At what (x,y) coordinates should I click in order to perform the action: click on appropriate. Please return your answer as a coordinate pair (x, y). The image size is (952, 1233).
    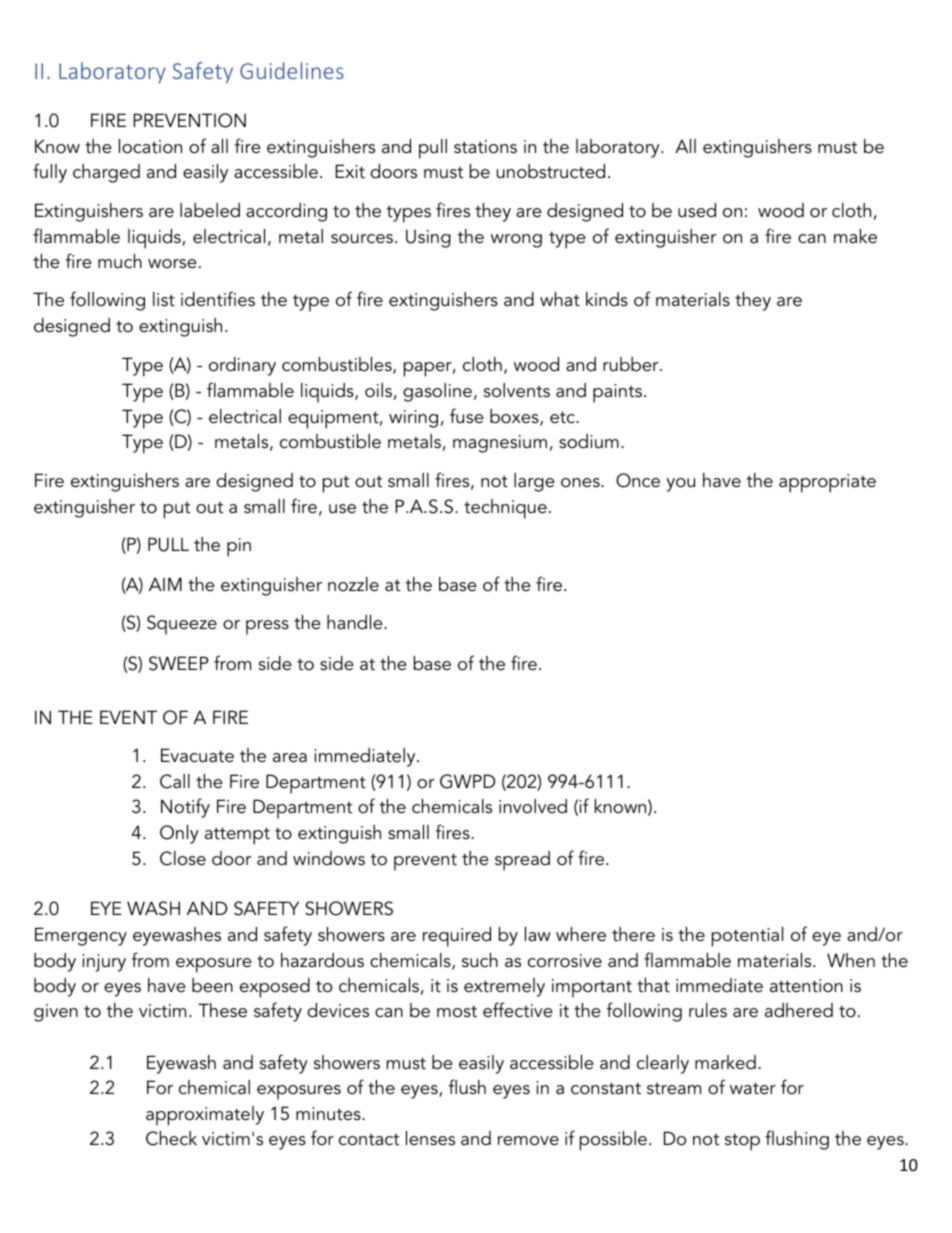
    Looking at the image, I should click on (827, 483).
